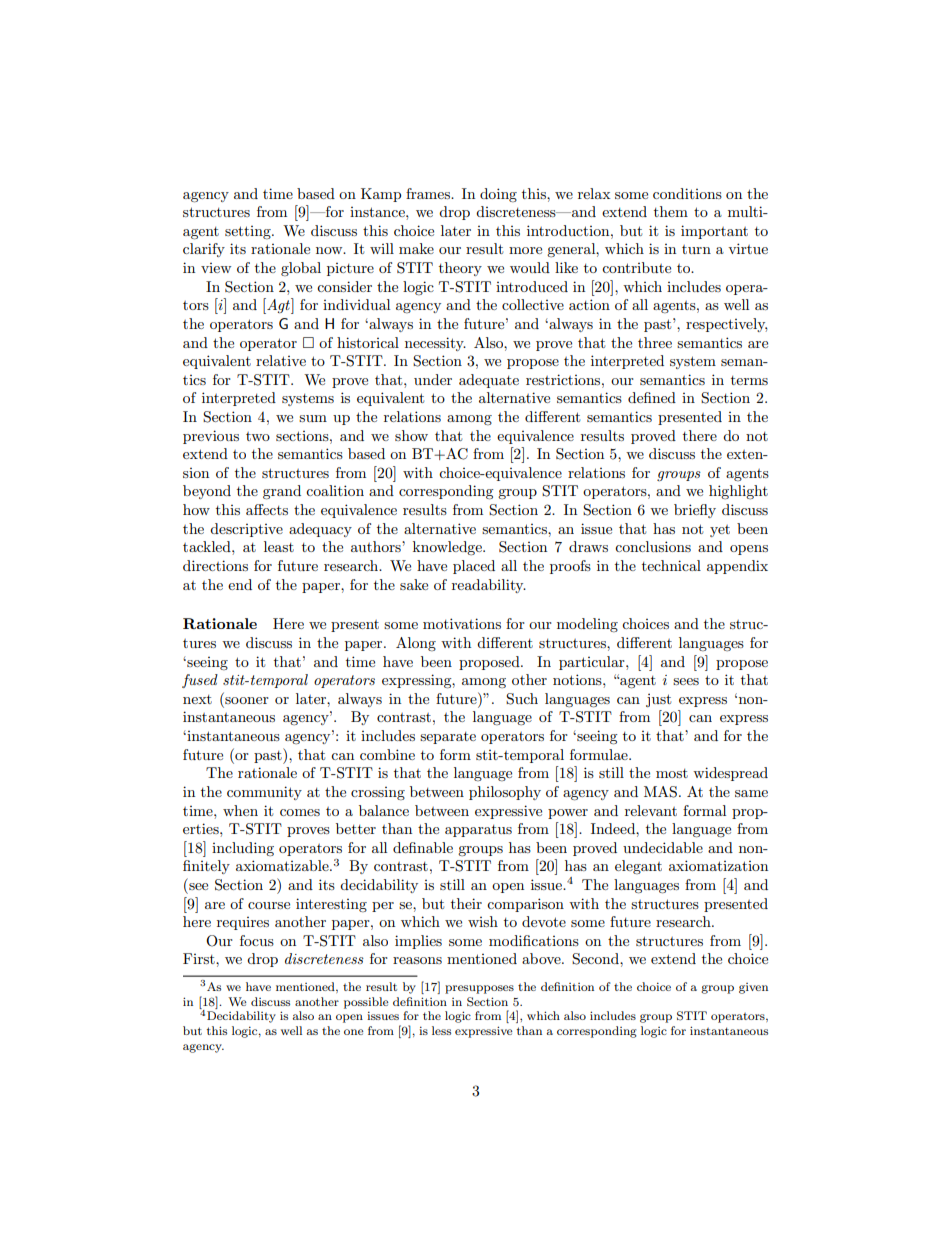  What do you see at coordinates (498, 195) in the screenshot?
I see `doing` at bounding box center [498, 195].
